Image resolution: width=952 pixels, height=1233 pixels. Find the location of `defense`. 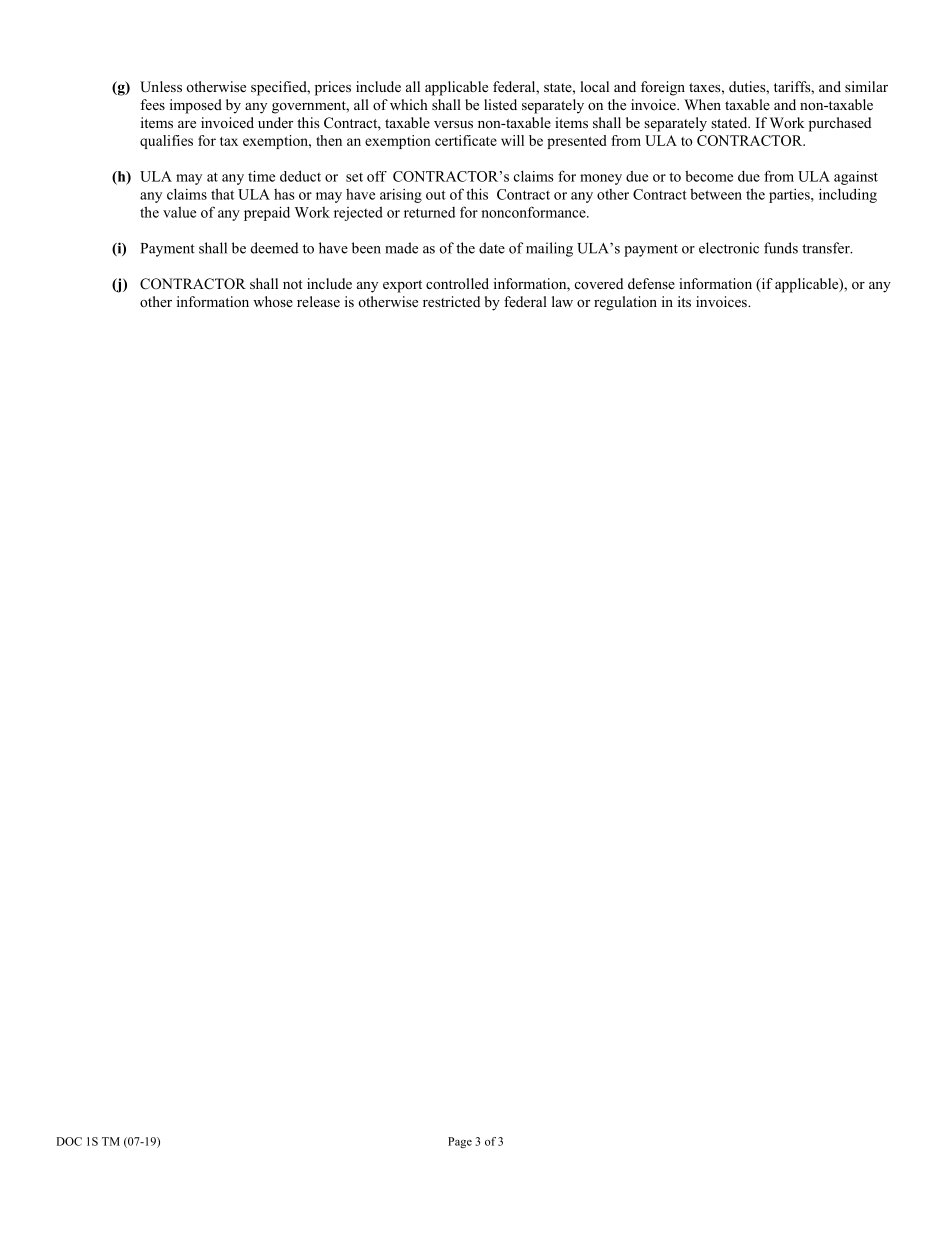

defense is located at coordinates (651, 283).
